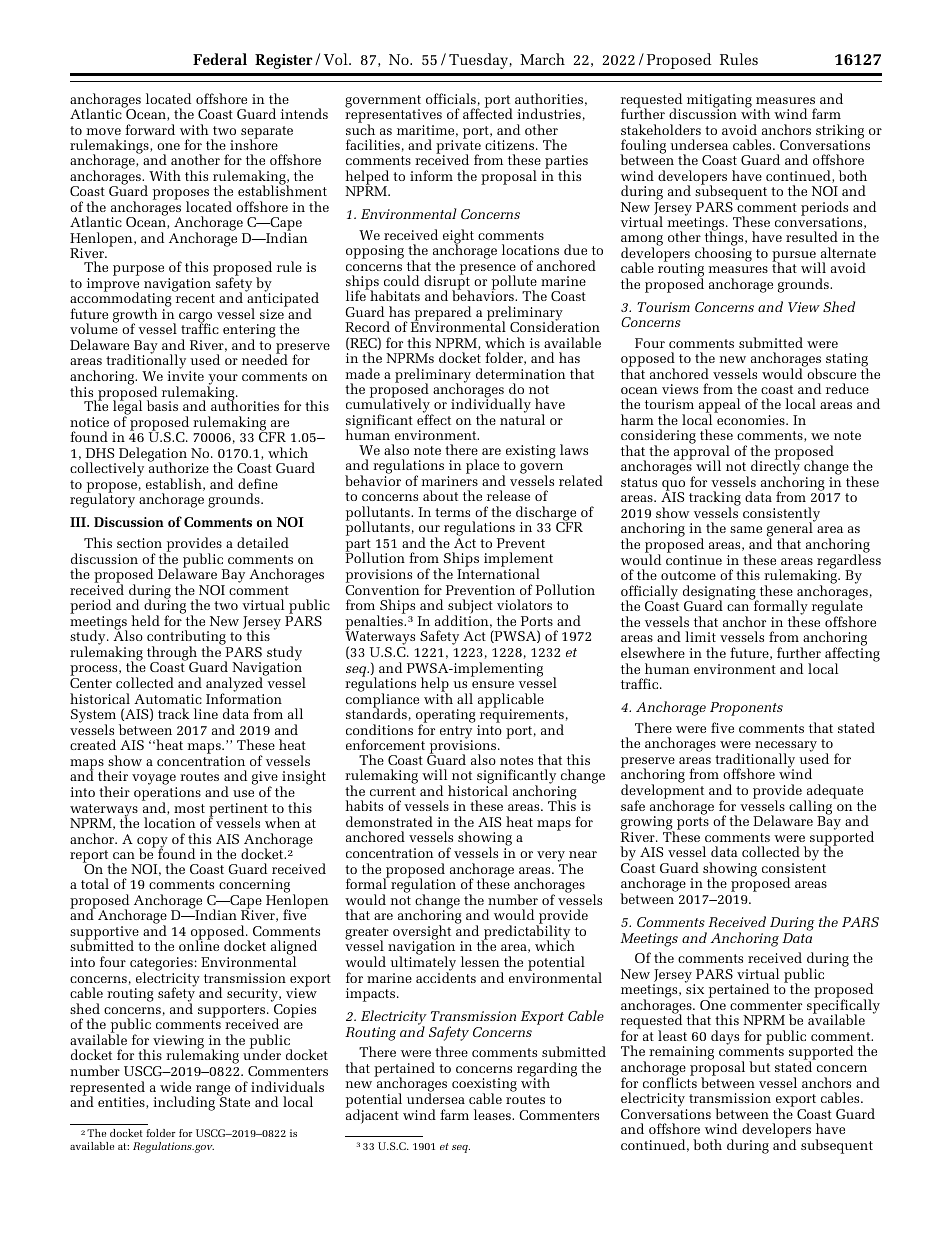 The width and height of the image is (952, 1233). Describe the element at coordinates (422, 933) in the image. I see `oversight` at that location.
